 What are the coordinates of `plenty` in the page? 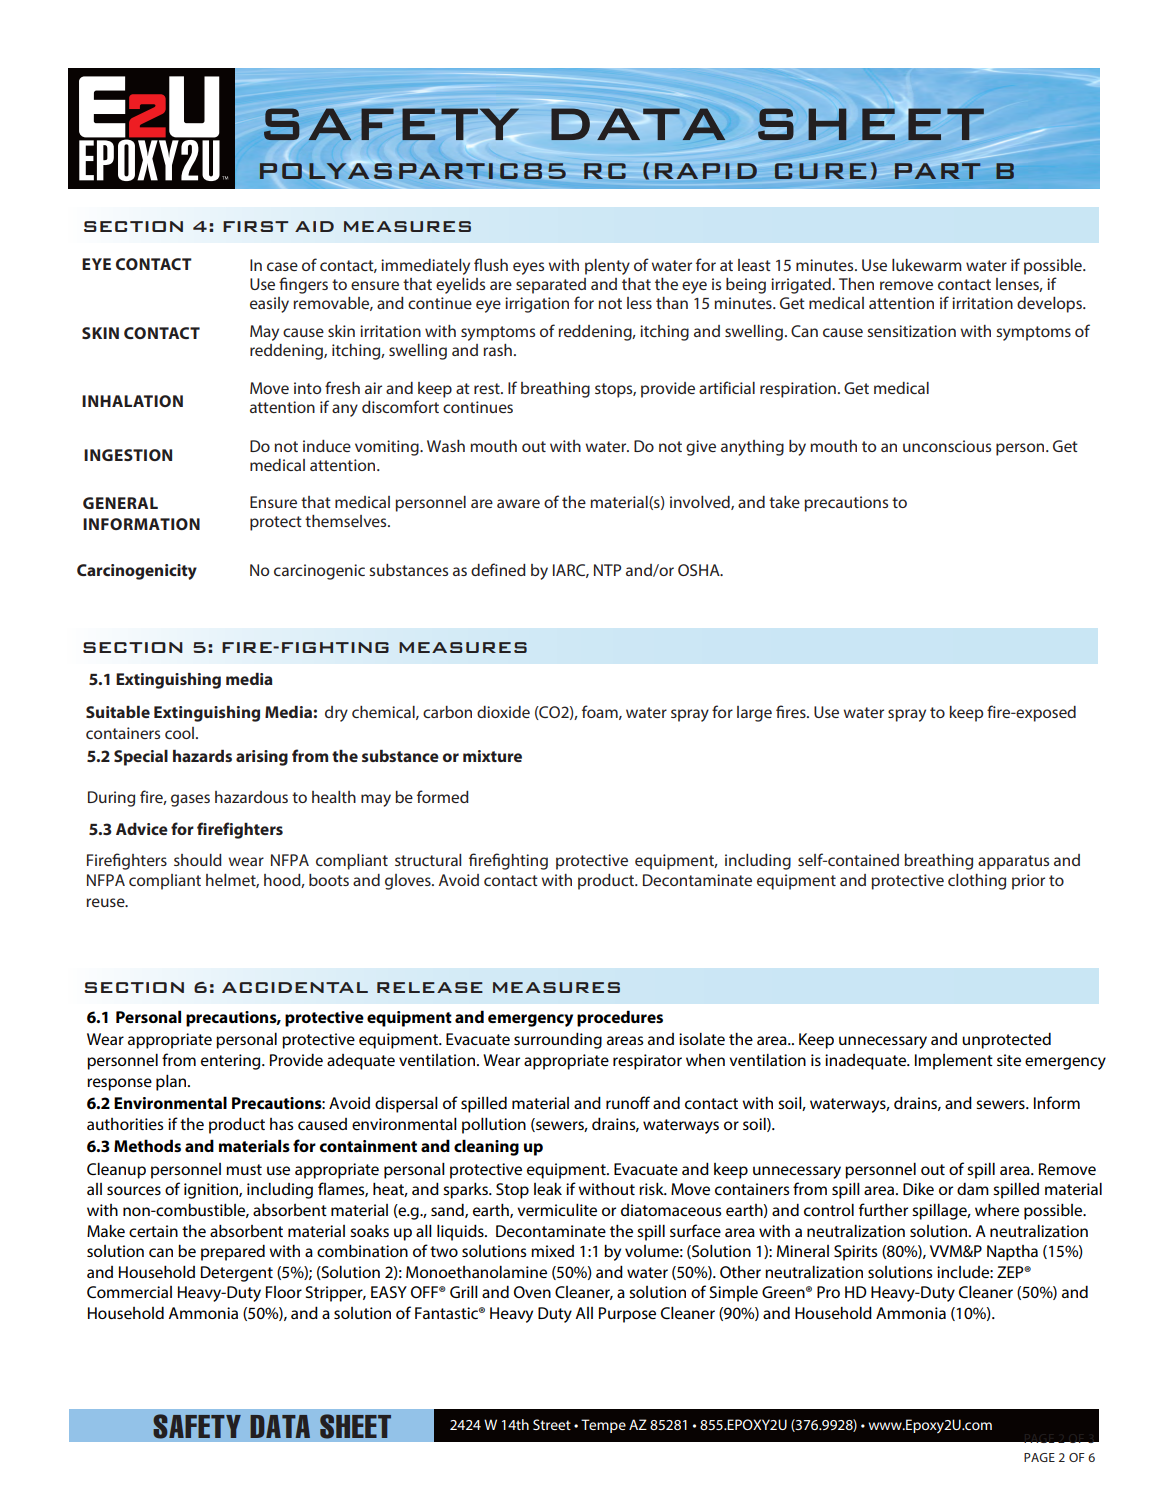 It's located at (607, 267).
